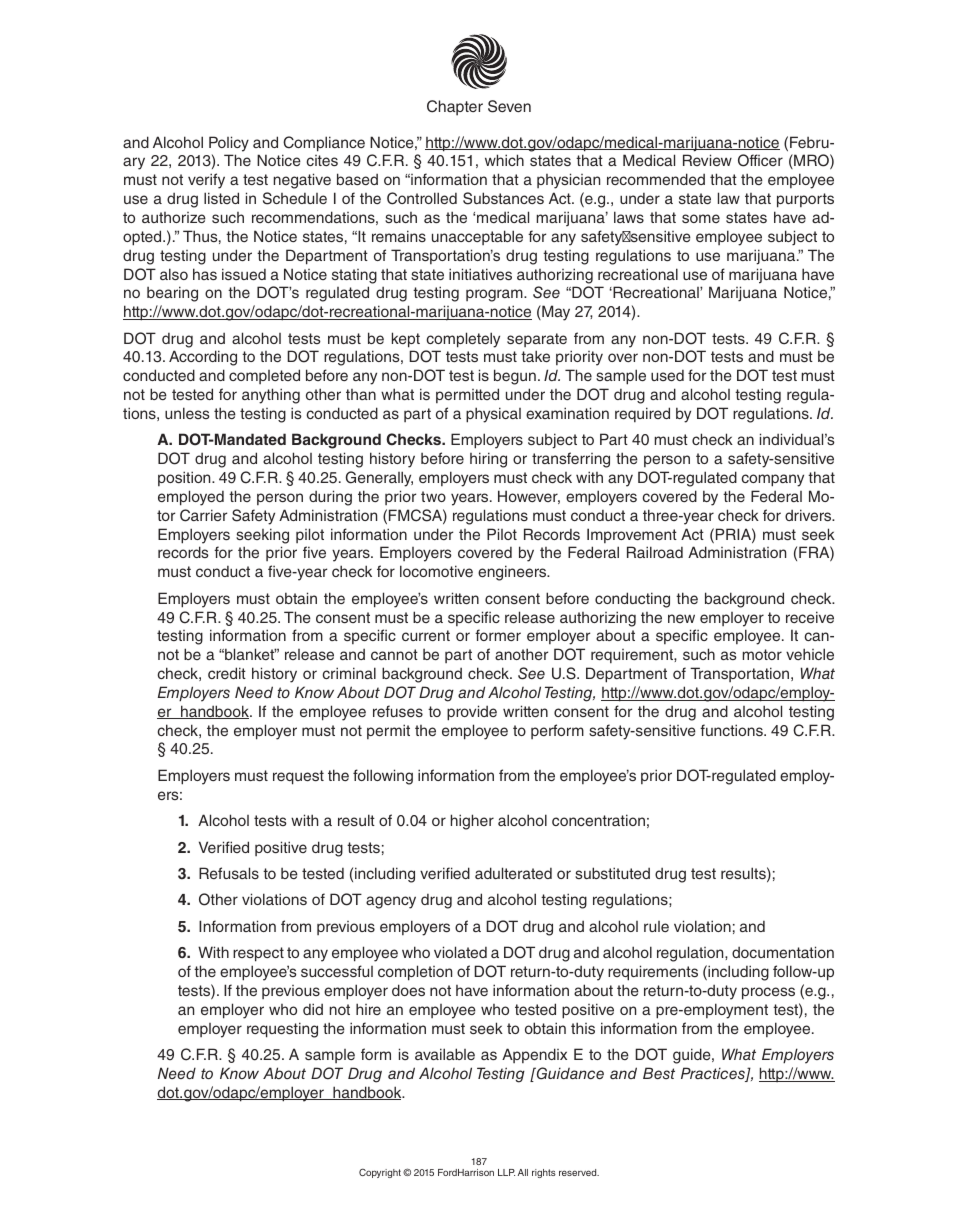 Image resolution: width=958 pixels, height=1232 pixels. Describe the element at coordinates (229, 144) in the page. I see `Policy` at that location.
